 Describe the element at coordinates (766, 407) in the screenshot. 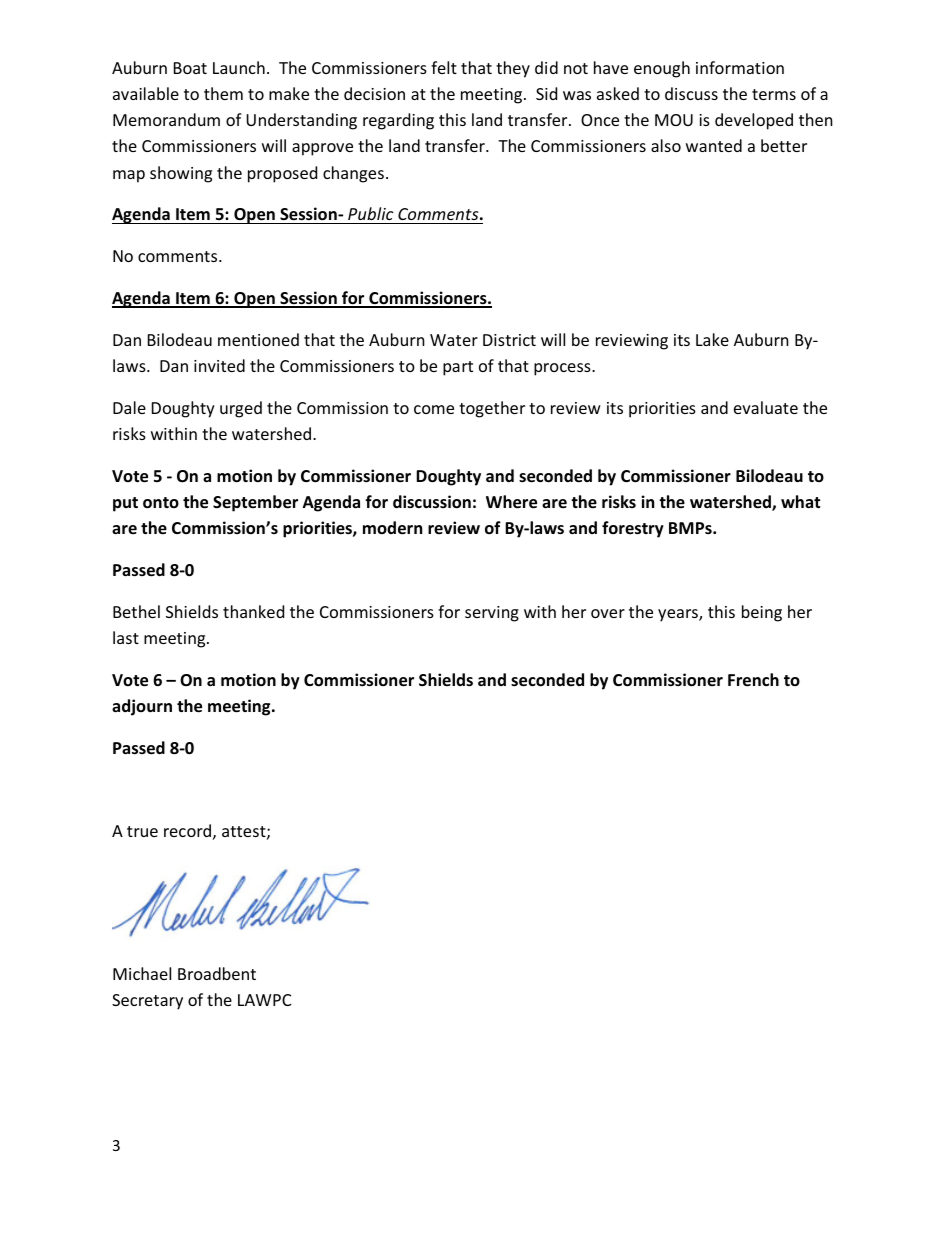

I see `evaluate` at that location.
